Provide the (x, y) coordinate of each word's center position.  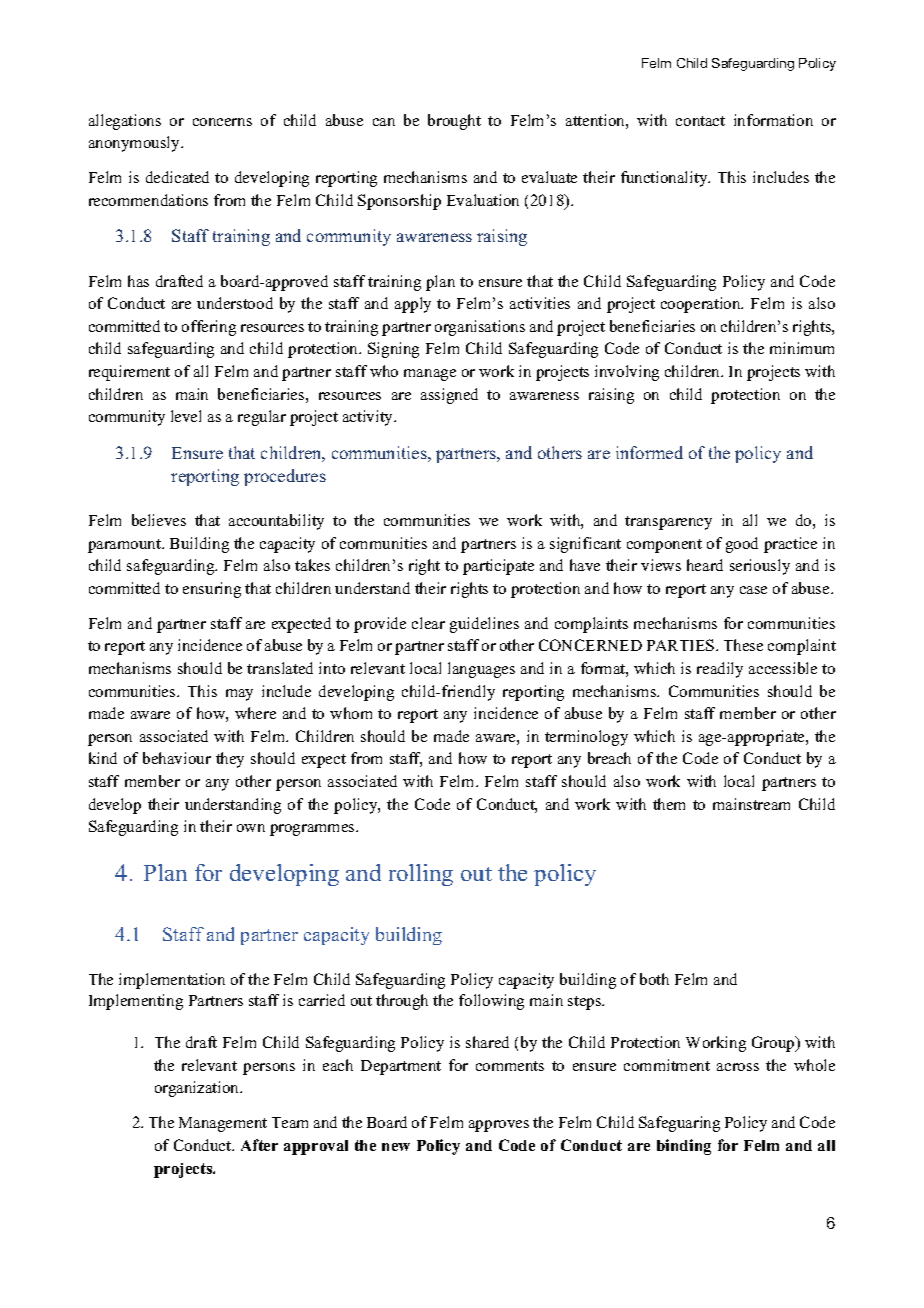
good (742, 545)
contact (700, 121)
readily (720, 670)
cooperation (702, 305)
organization (198, 1089)
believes (159, 520)
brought (454, 122)
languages (481, 670)
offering (209, 328)
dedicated (177, 177)
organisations (480, 328)
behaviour (177, 758)
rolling (421, 875)
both (654, 979)
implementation (172, 981)
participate (498, 567)
